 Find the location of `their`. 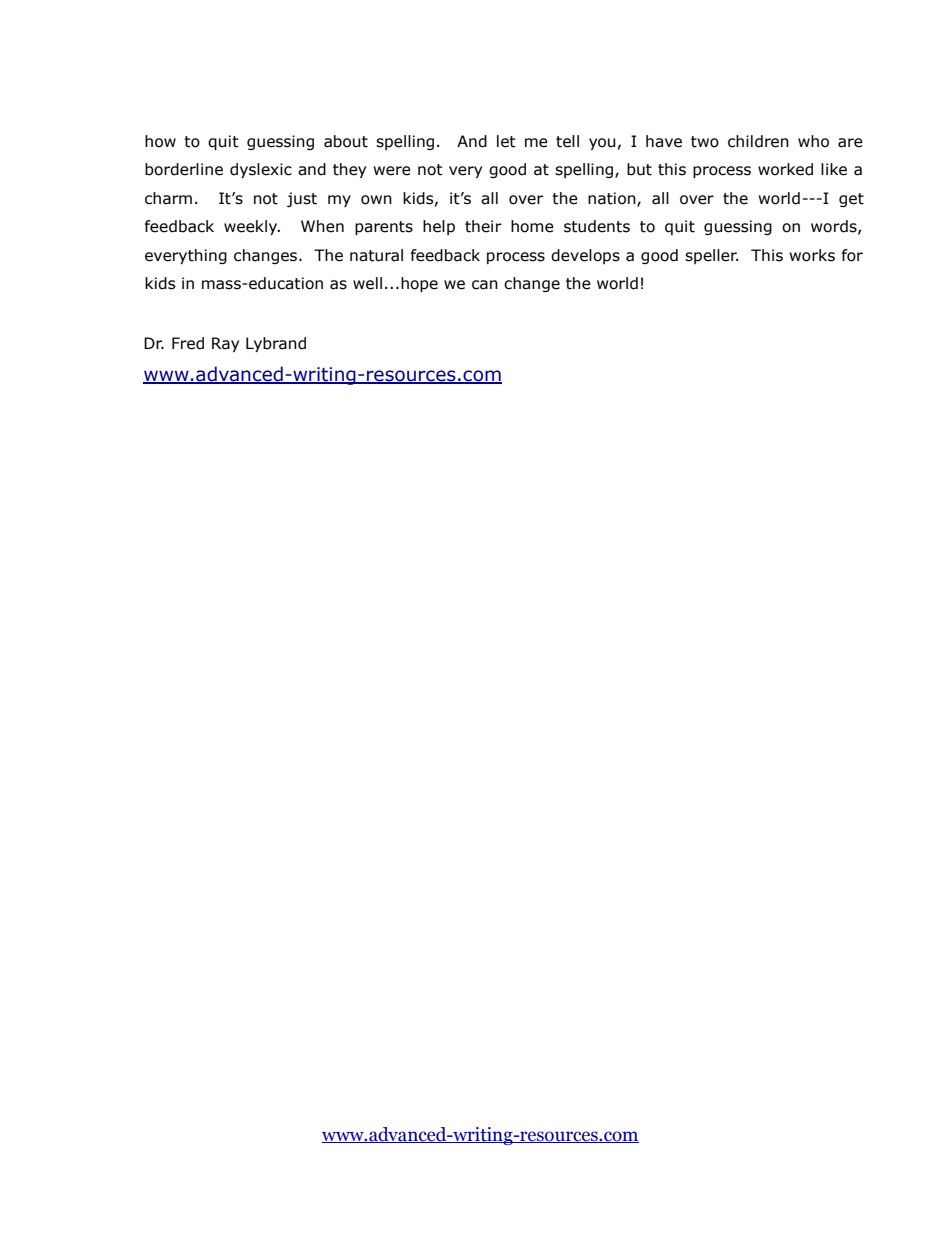

their is located at coordinates (483, 226).
